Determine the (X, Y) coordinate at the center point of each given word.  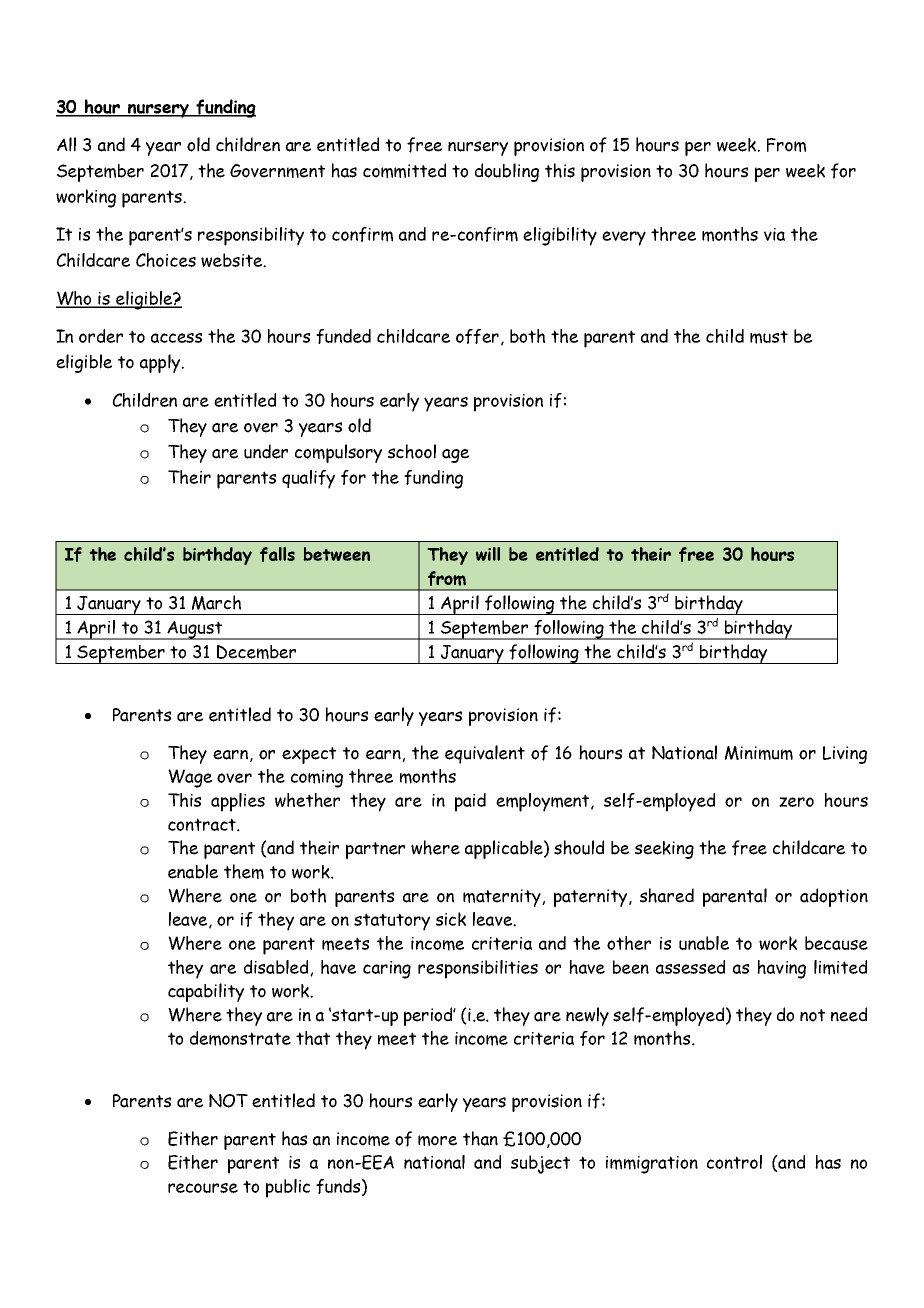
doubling (507, 172)
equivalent (485, 754)
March (216, 602)
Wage (190, 778)
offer (477, 336)
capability (206, 992)
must (769, 337)
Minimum (759, 753)
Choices (166, 260)
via (774, 234)
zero (796, 802)
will (488, 554)
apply (161, 363)
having (781, 969)
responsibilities (478, 969)
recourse (203, 1188)
